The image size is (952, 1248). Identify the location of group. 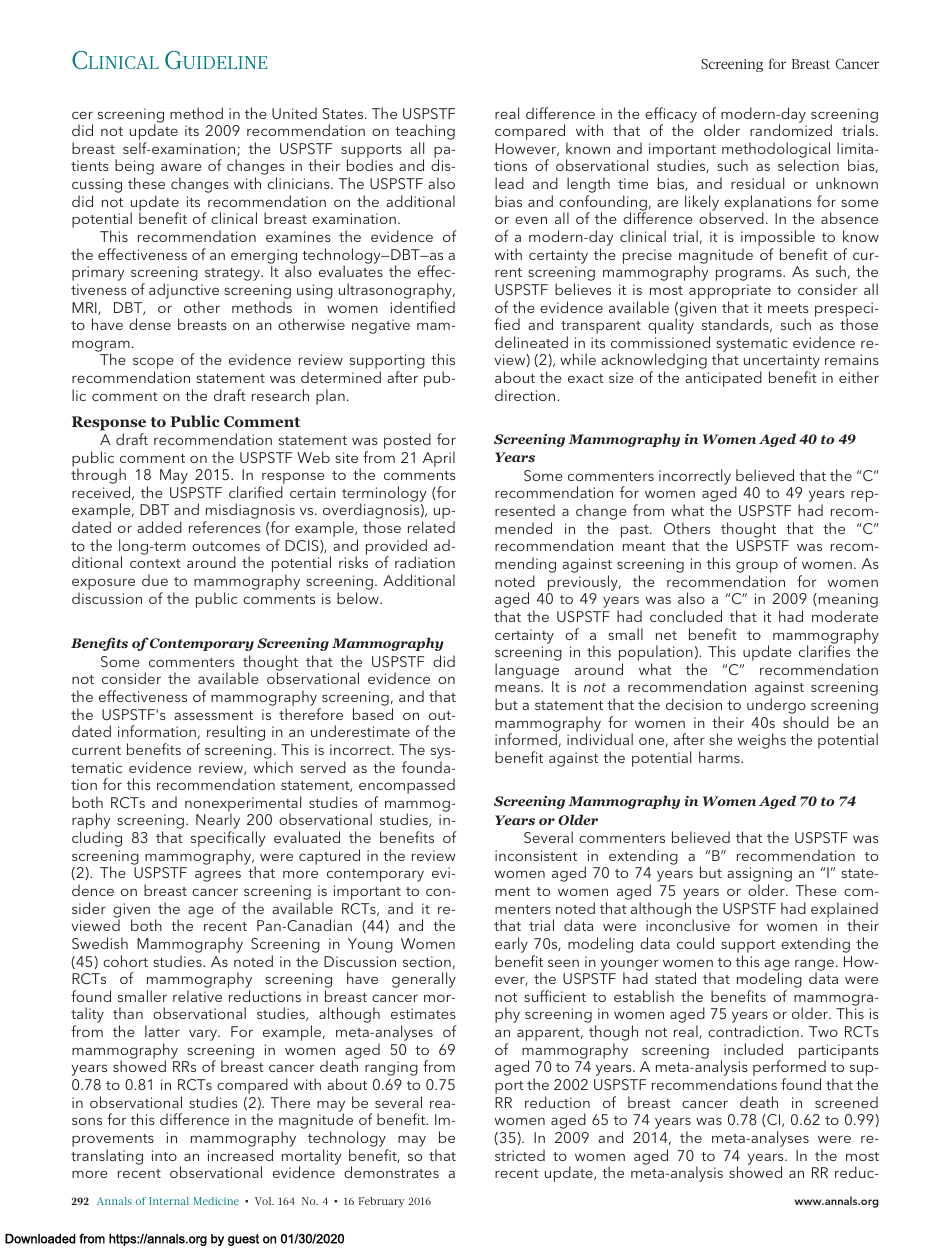
(757, 568).
